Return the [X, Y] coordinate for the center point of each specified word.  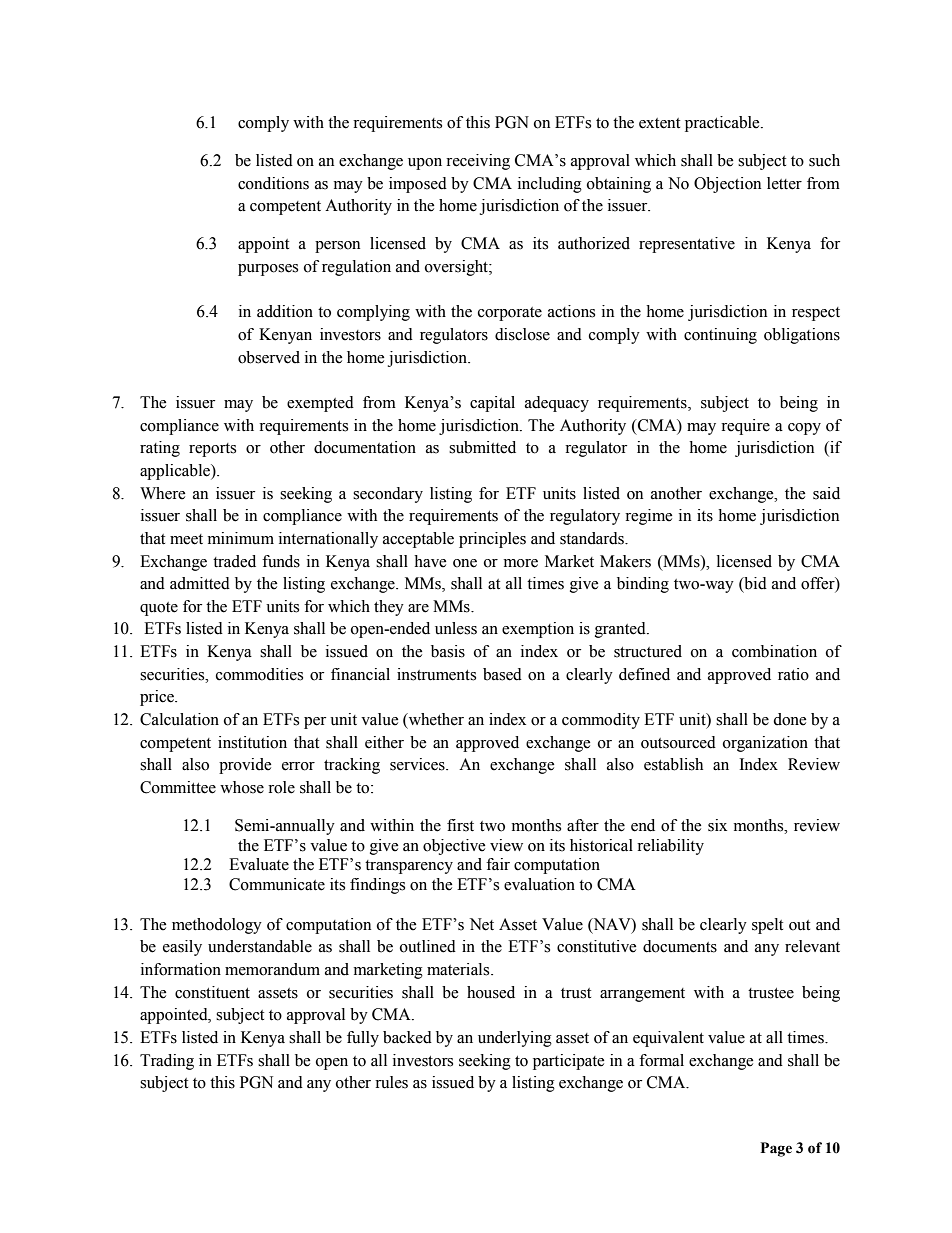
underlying [515, 1039]
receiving [478, 162]
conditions [273, 183]
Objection [727, 185]
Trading [167, 1062]
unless [456, 628]
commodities [259, 674]
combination [774, 651]
